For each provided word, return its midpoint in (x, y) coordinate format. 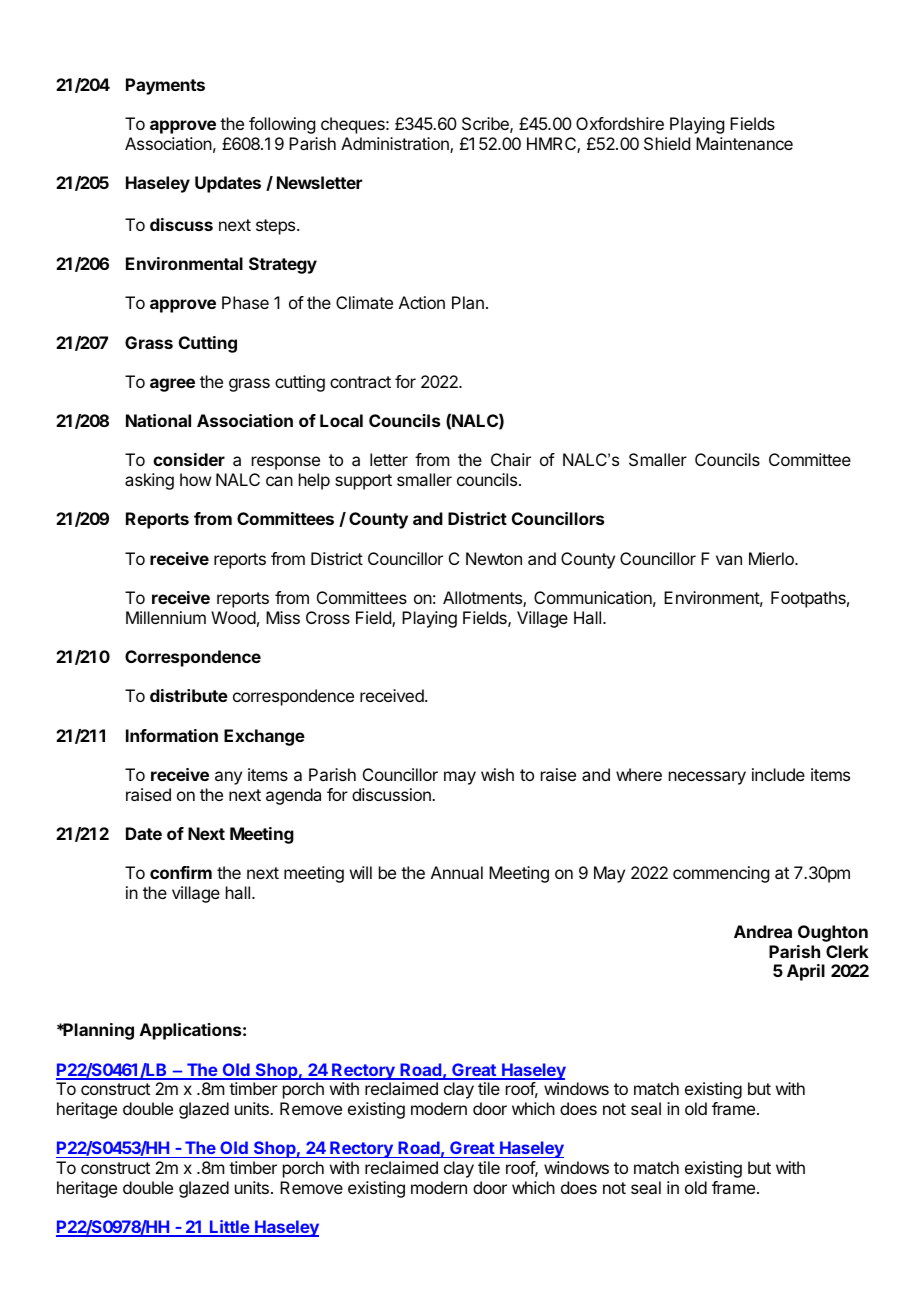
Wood (233, 617)
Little (229, 1228)
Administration (396, 145)
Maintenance (744, 143)
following (282, 125)
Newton (494, 558)
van (729, 560)
